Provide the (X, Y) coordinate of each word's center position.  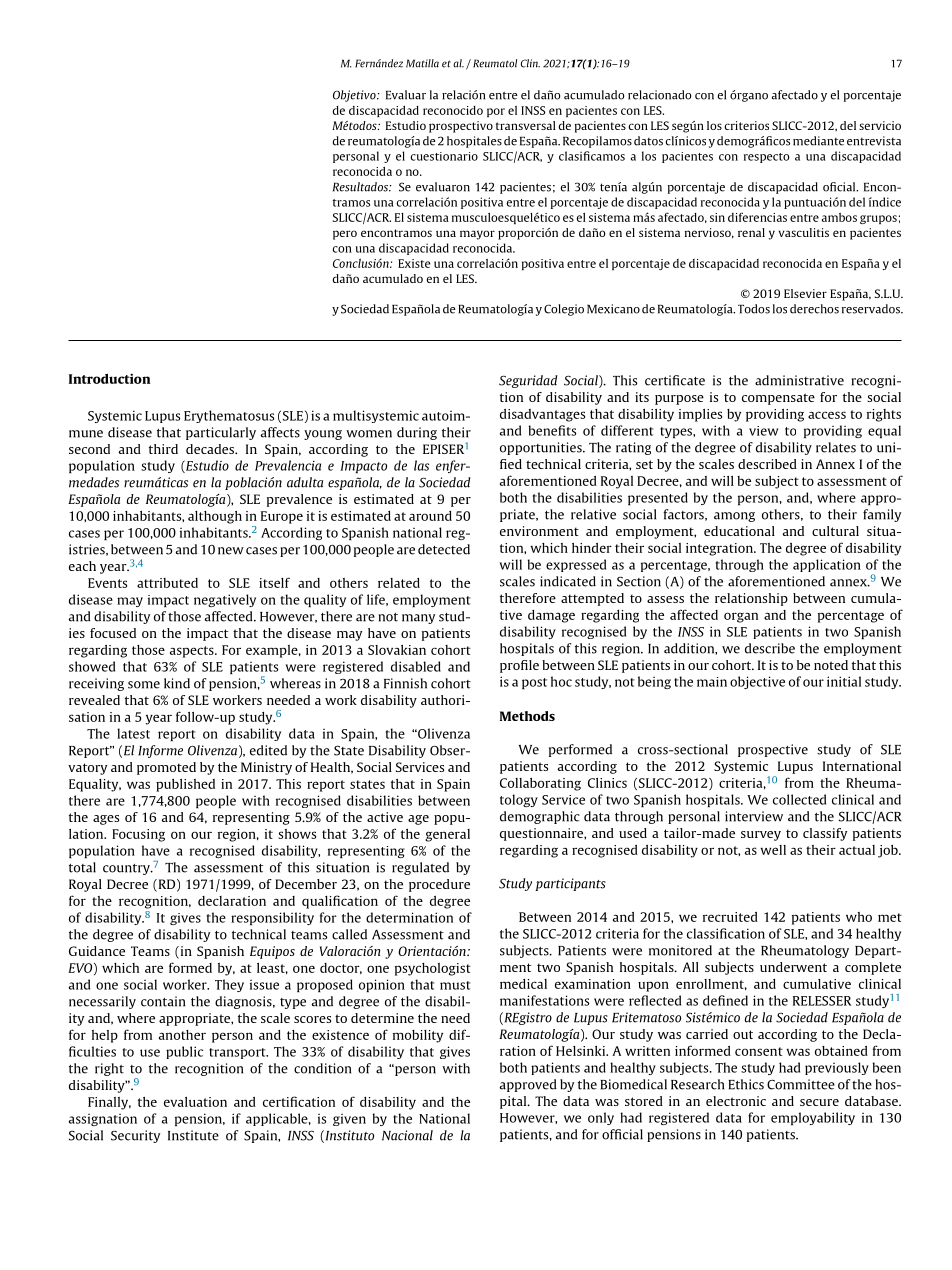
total (82, 867)
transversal (526, 125)
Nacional (407, 1135)
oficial (840, 187)
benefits (552, 430)
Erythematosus (229, 416)
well (773, 850)
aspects (193, 652)
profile (519, 666)
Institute (193, 1135)
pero (345, 235)
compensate (778, 399)
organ (741, 617)
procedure (439, 885)
